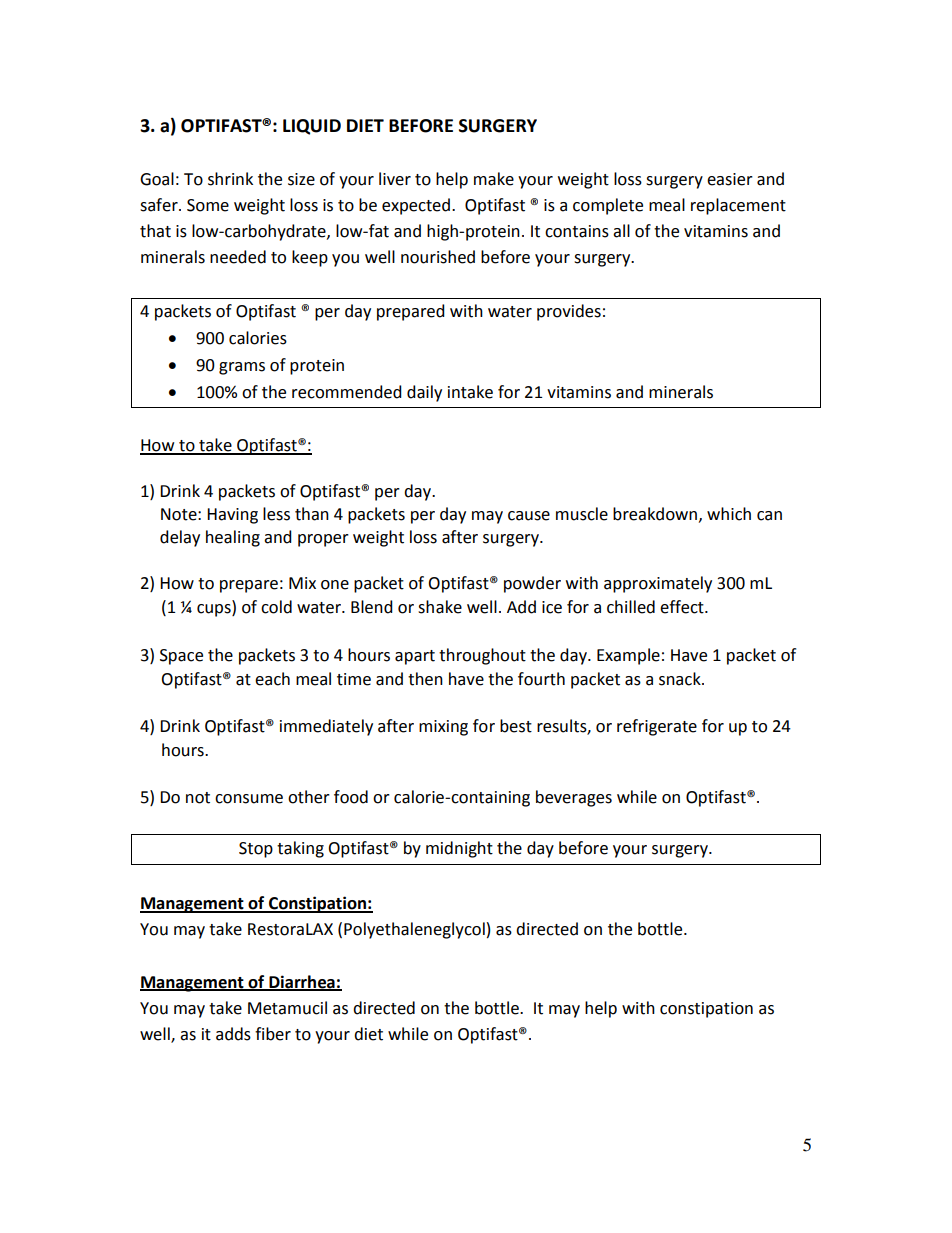 The height and width of the screenshot is (1233, 952). I want to click on cups, so click(215, 610).
